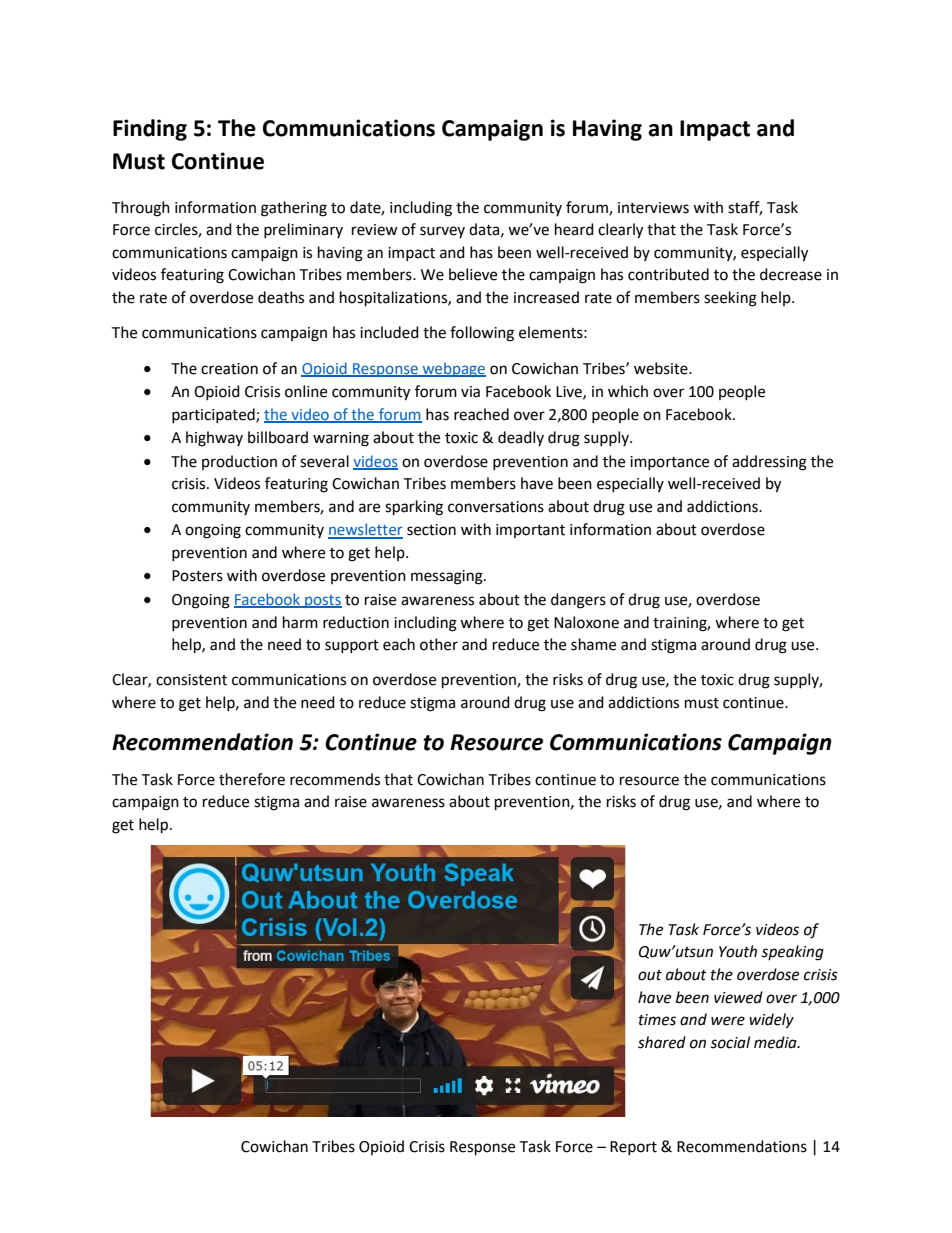  What do you see at coordinates (653, 208) in the page?
I see `interviews` at bounding box center [653, 208].
